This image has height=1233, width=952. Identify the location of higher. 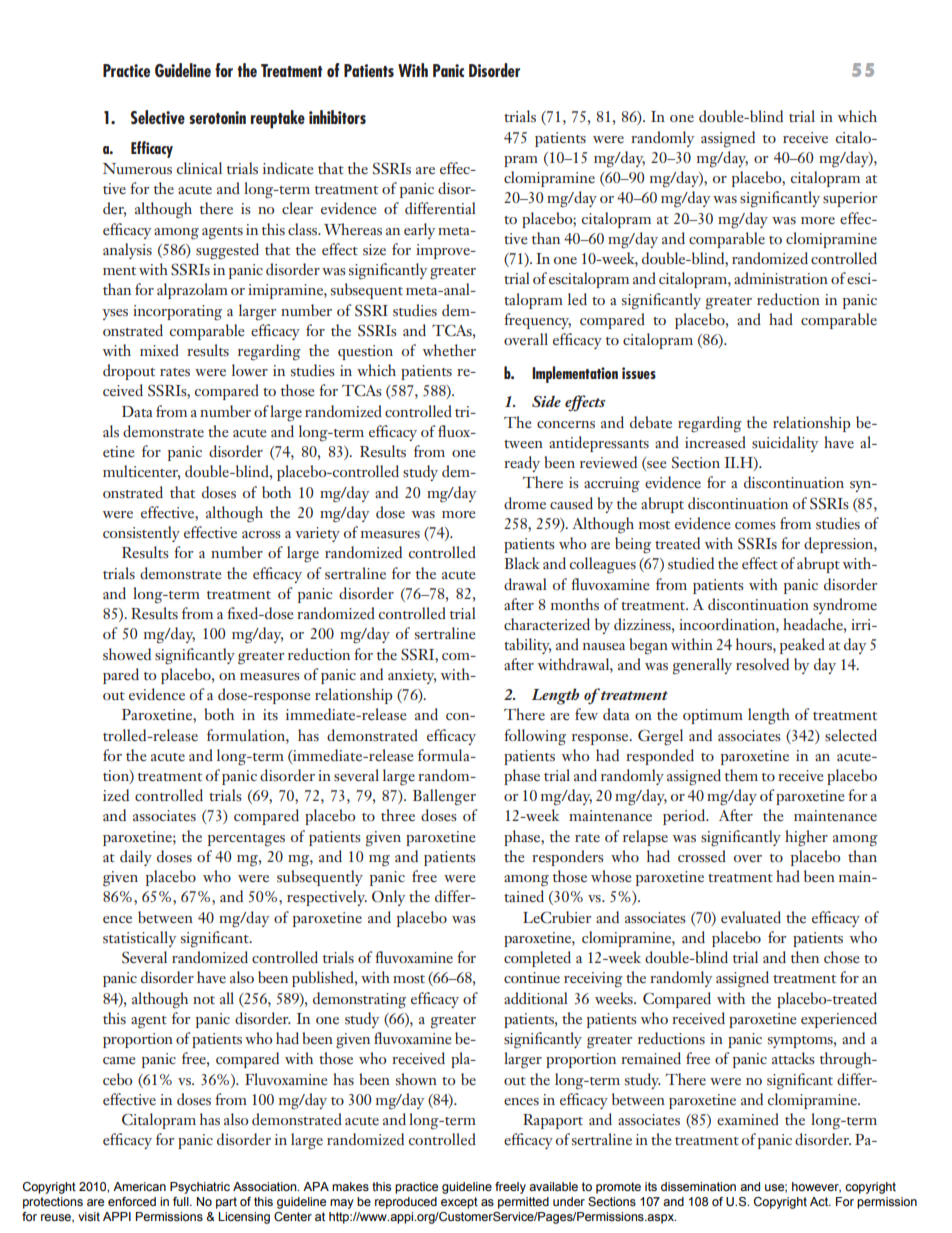
(806, 838).
